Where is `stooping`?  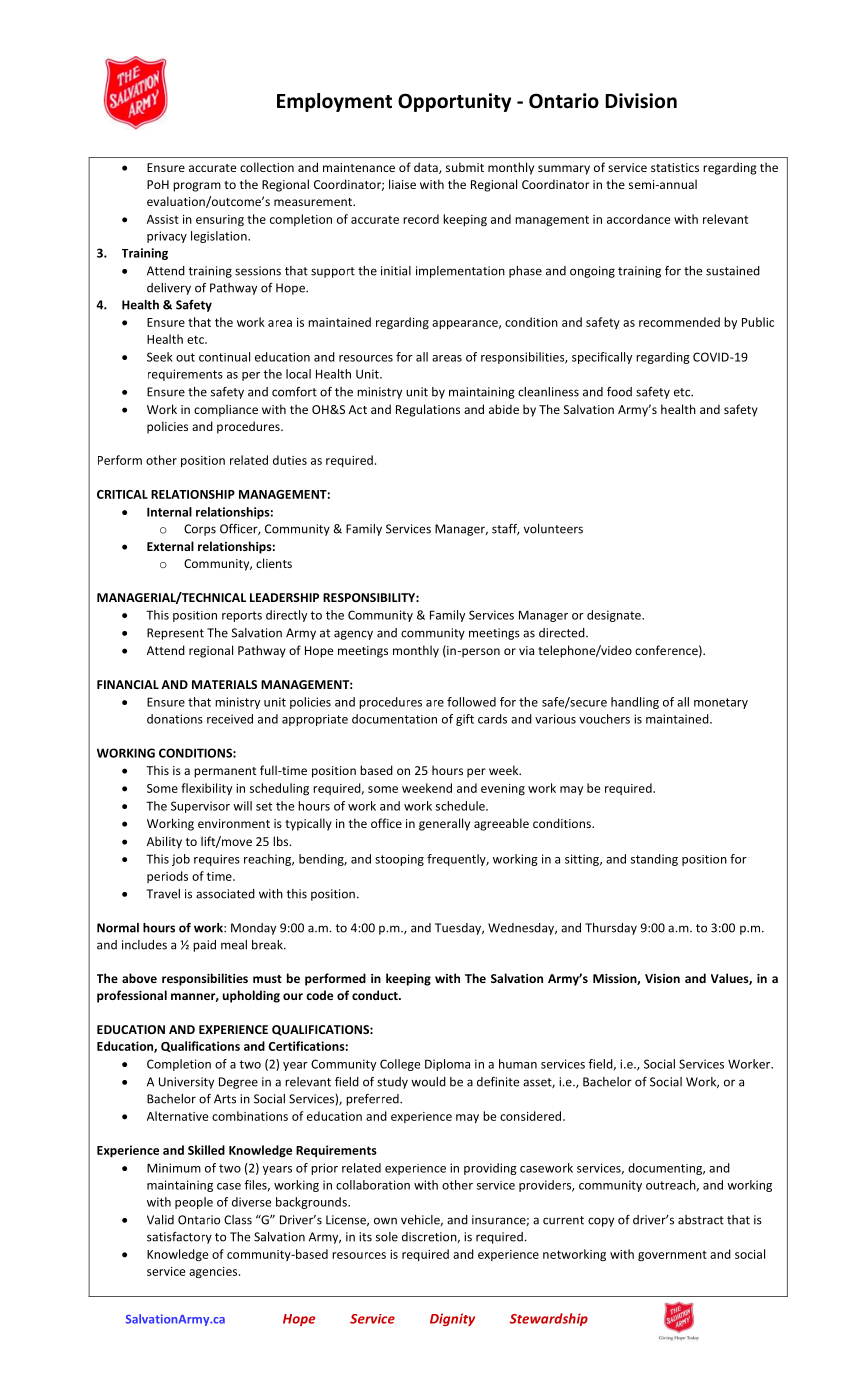
stooping is located at coordinates (399, 860).
